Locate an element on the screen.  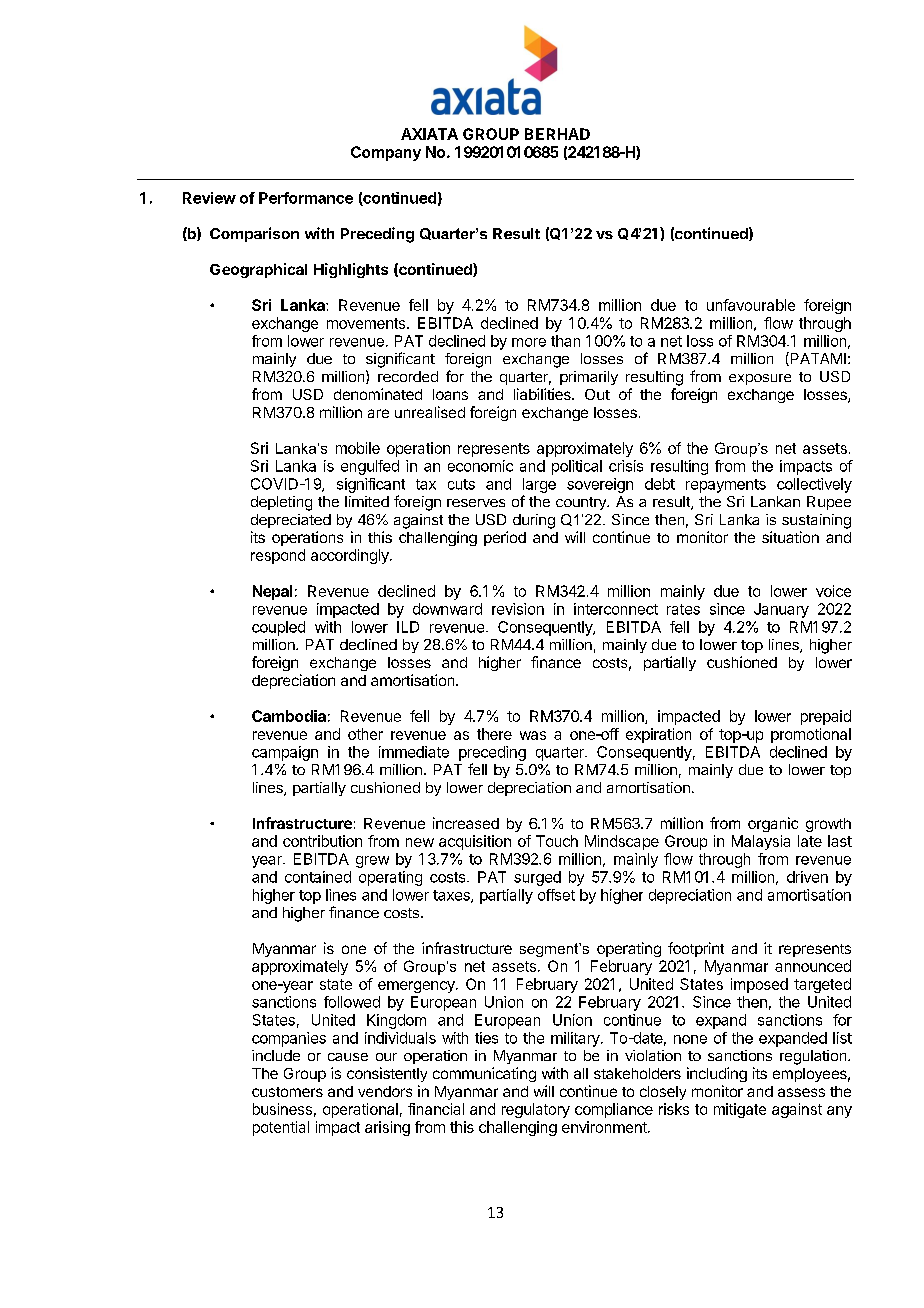
BERHAD is located at coordinates (557, 134).
